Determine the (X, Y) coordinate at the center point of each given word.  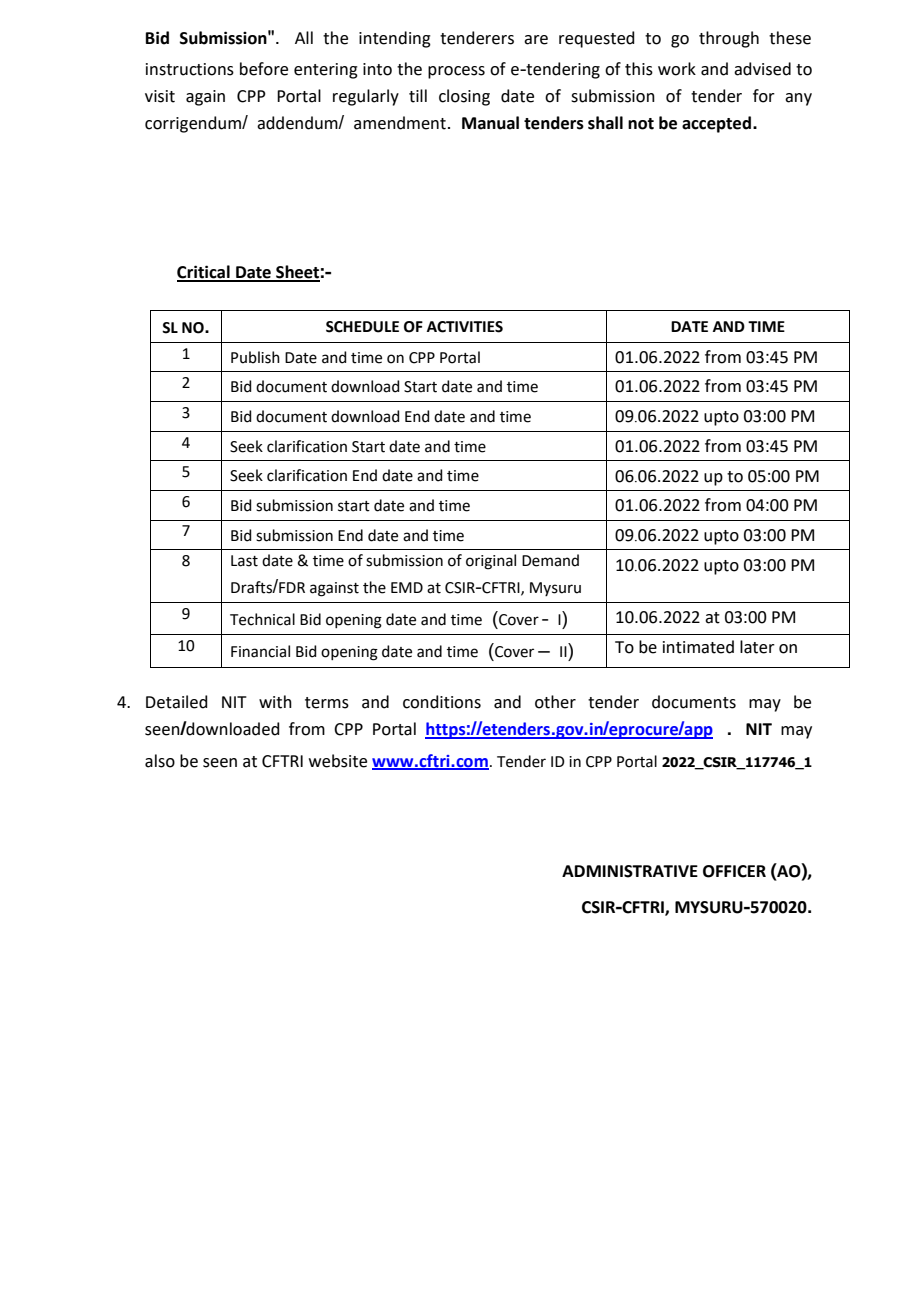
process (456, 72)
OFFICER (734, 871)
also (160, 761)
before (264, 69)
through (729, 39)
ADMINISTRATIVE (630, 871)
